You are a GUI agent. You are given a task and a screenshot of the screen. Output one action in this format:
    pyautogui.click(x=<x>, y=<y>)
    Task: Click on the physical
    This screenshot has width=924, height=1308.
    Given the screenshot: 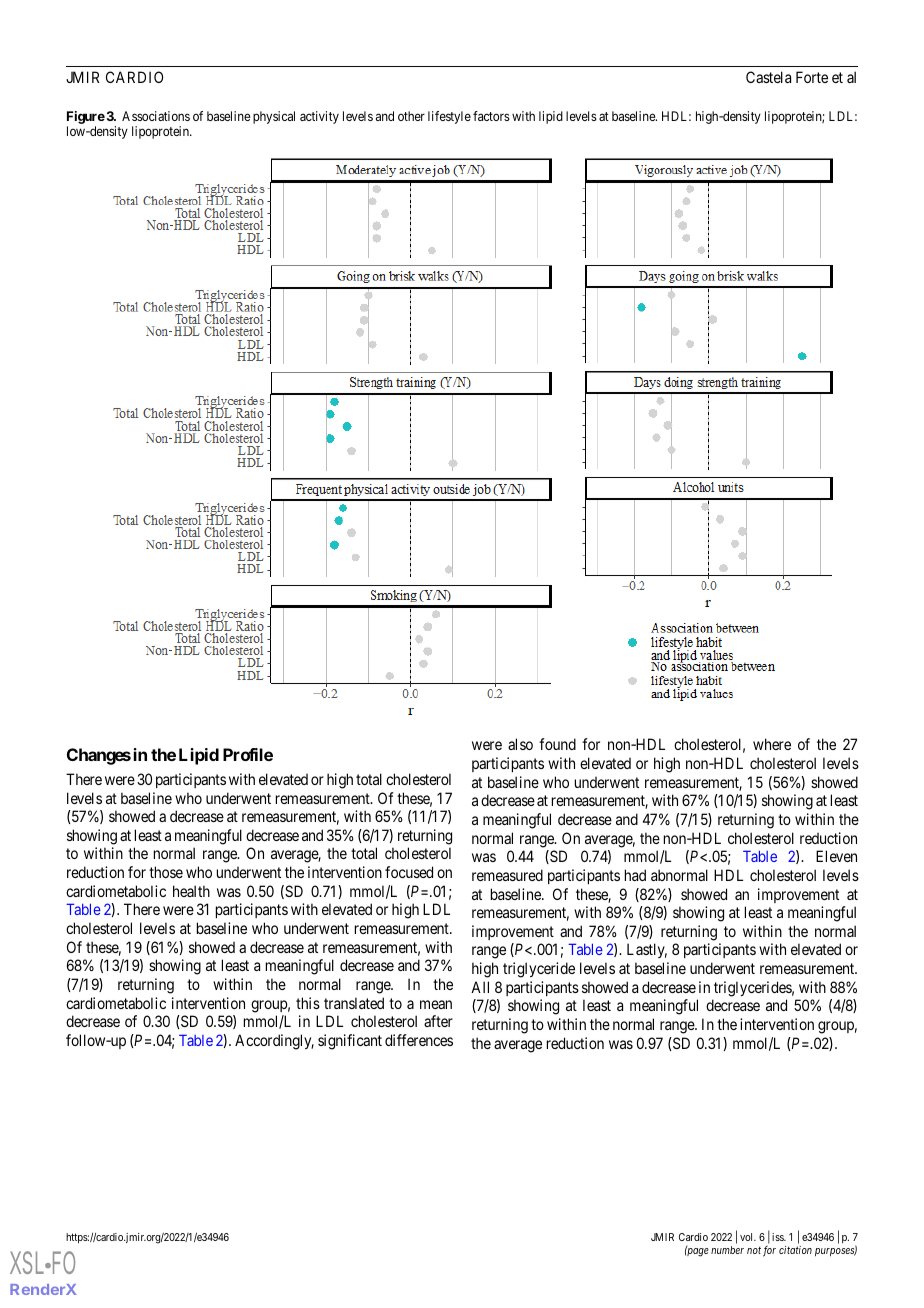 What is the action you would take?
    pyautogui.click(x=274, y=117)
